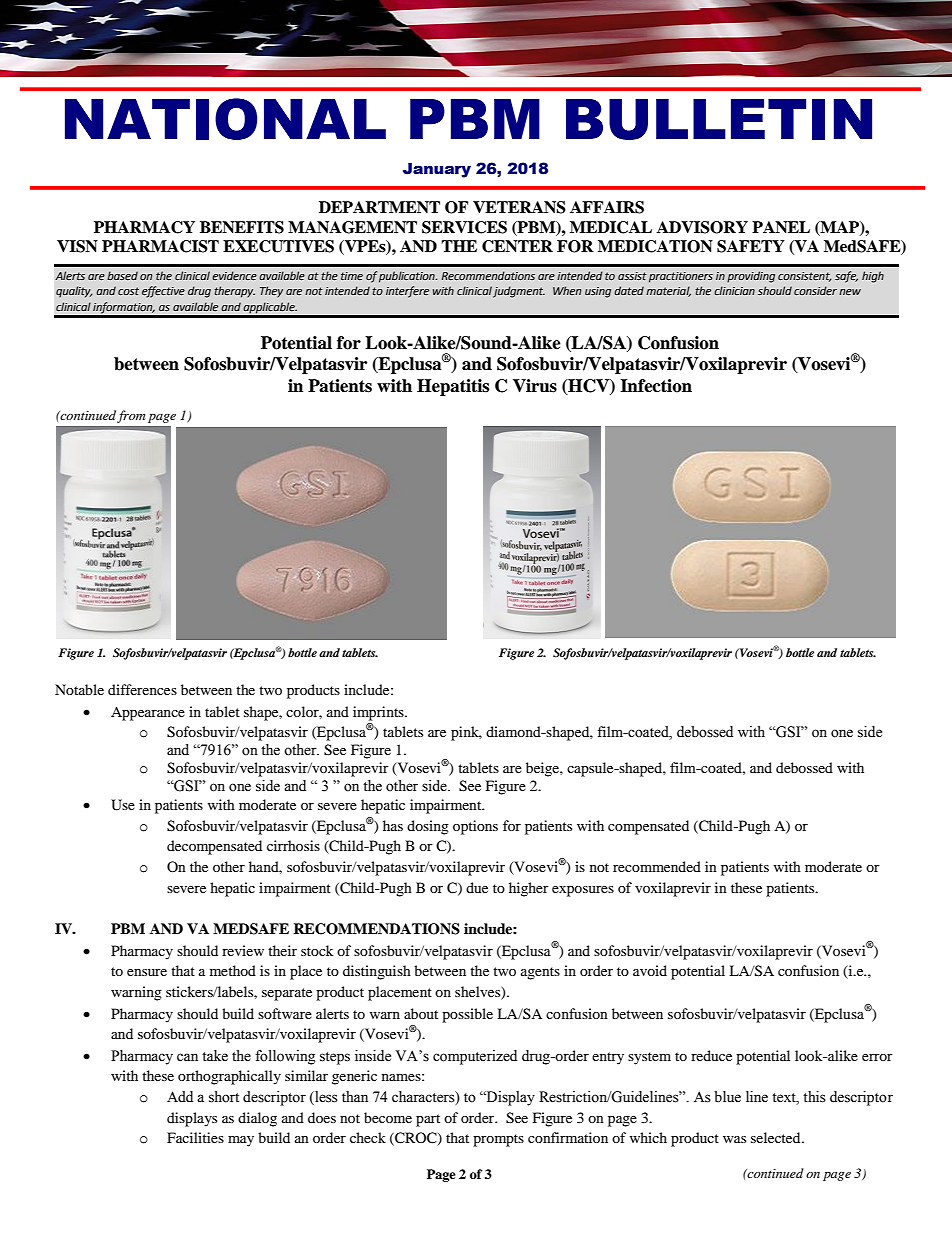 Image resolution: width=952 pixels, height=1233 pixels. What do you see at coordinates (583, 891) in the screenshot?
I see `exposures` at bounding box center [583, 891].
